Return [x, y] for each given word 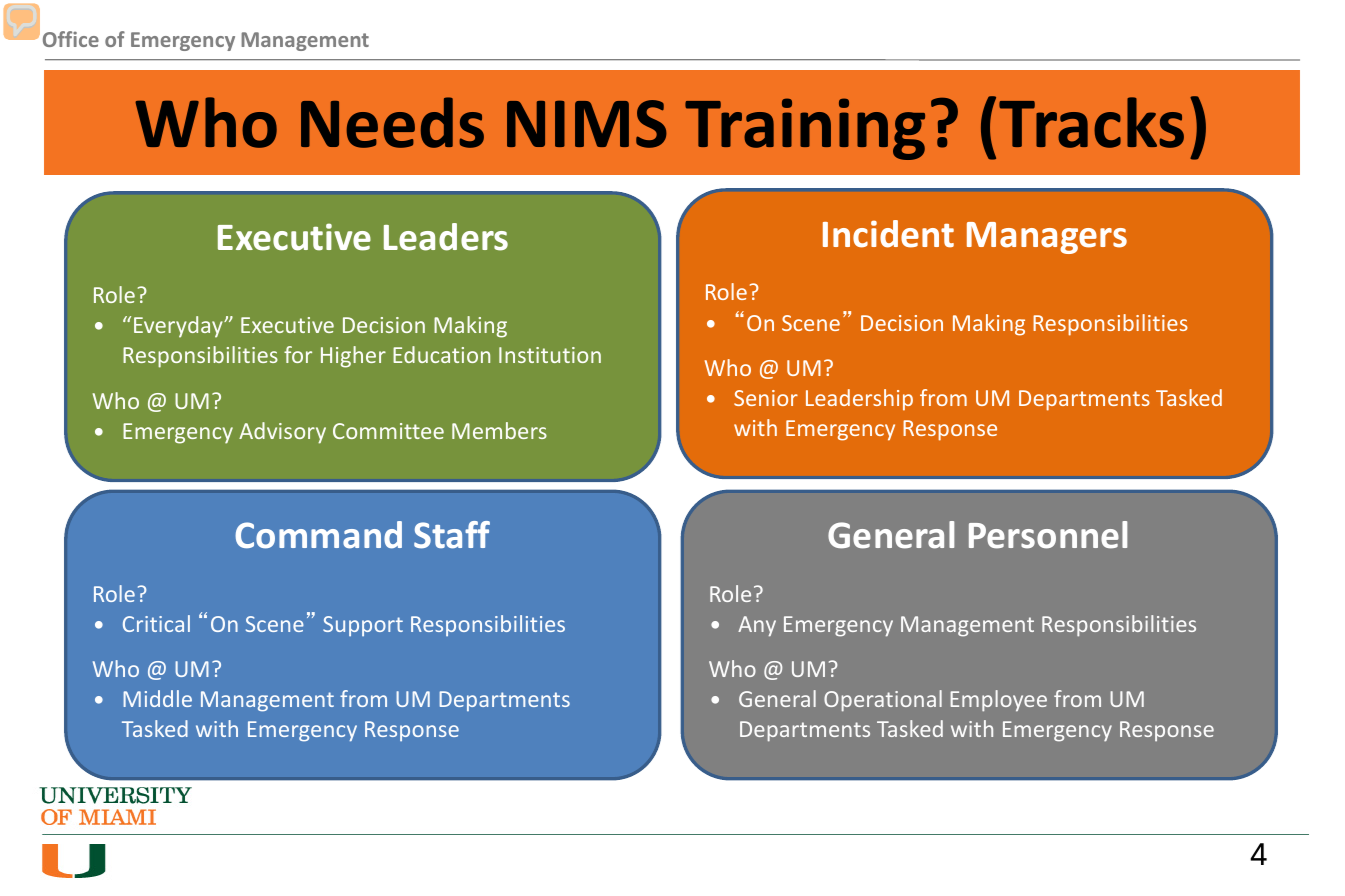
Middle [157, 698]
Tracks [1091, 122]
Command [318, 535]
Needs [392, 122]
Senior [766, 398]
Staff [452, 535]
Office [71, 39]
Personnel [1048, 535]
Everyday [179, 327]
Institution [550, 355]
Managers [1047, 238]
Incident [888, 234]
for [298, 354]
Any [757, 626]
